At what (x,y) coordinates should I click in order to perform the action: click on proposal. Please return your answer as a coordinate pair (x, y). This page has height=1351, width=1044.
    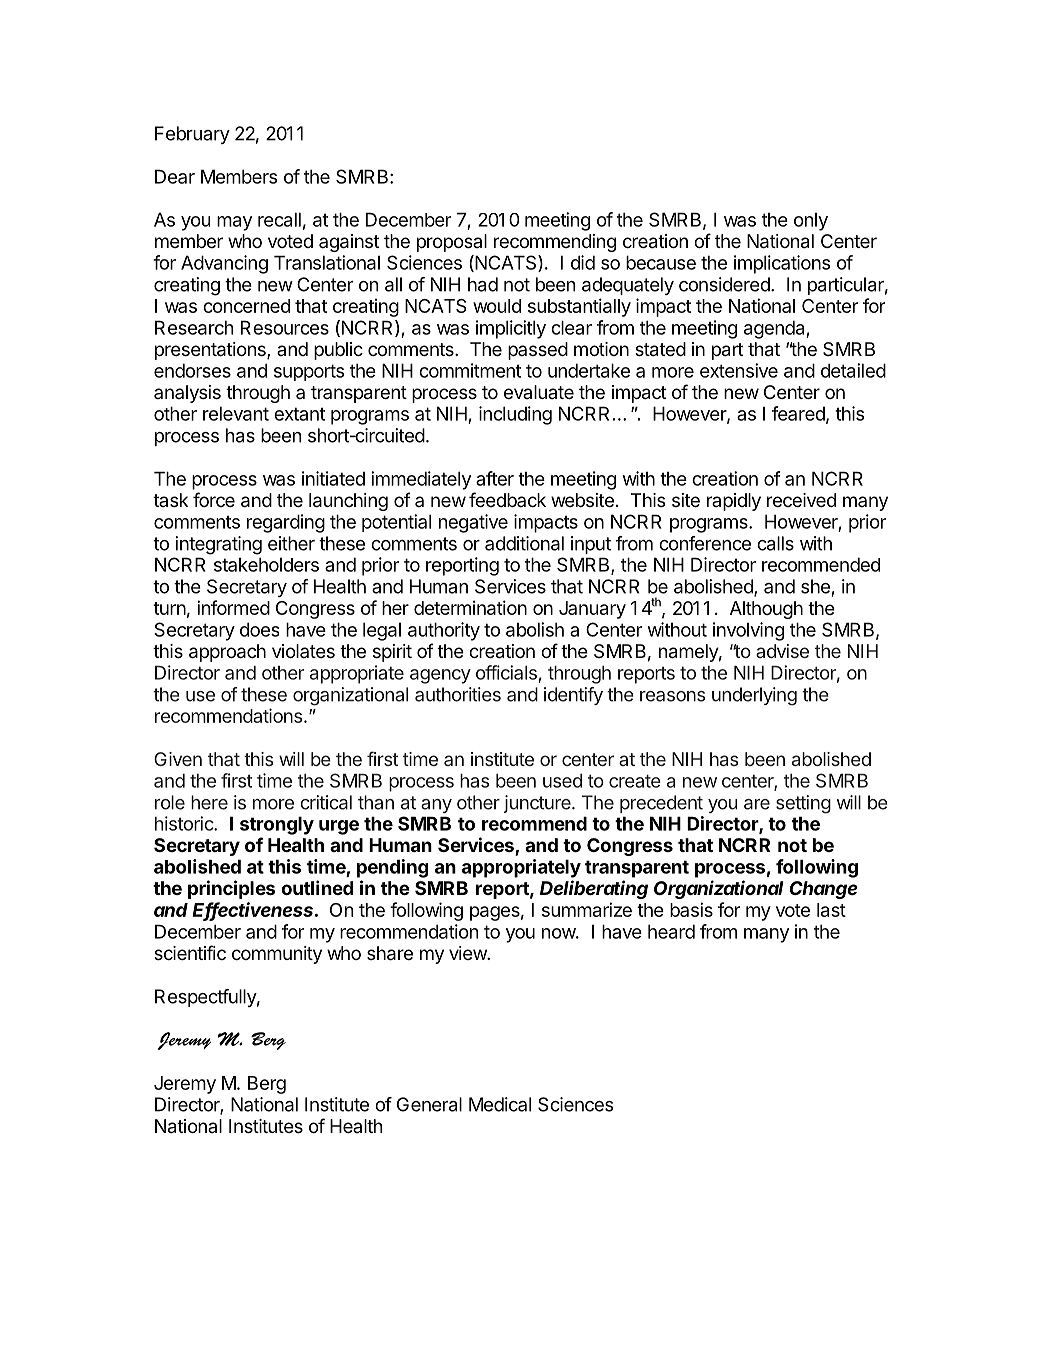
    Looking at the image, I should click on (452, 243).
